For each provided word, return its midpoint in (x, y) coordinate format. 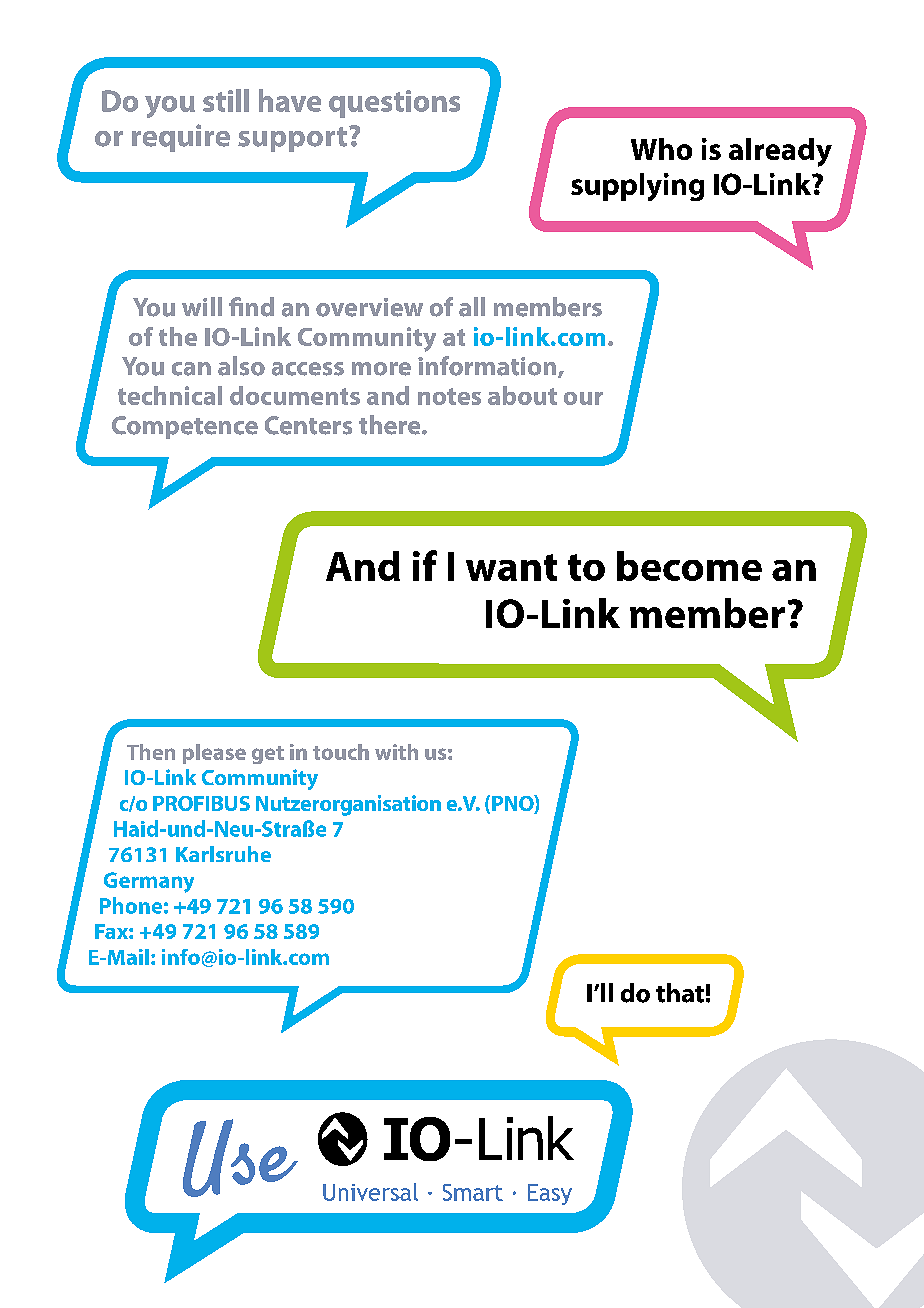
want (511, 567)
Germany (149, 882)
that (680, 993)
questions (394, 104)
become (689, 566)
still (226, 100)
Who (661, 149)
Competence (185, 427)
